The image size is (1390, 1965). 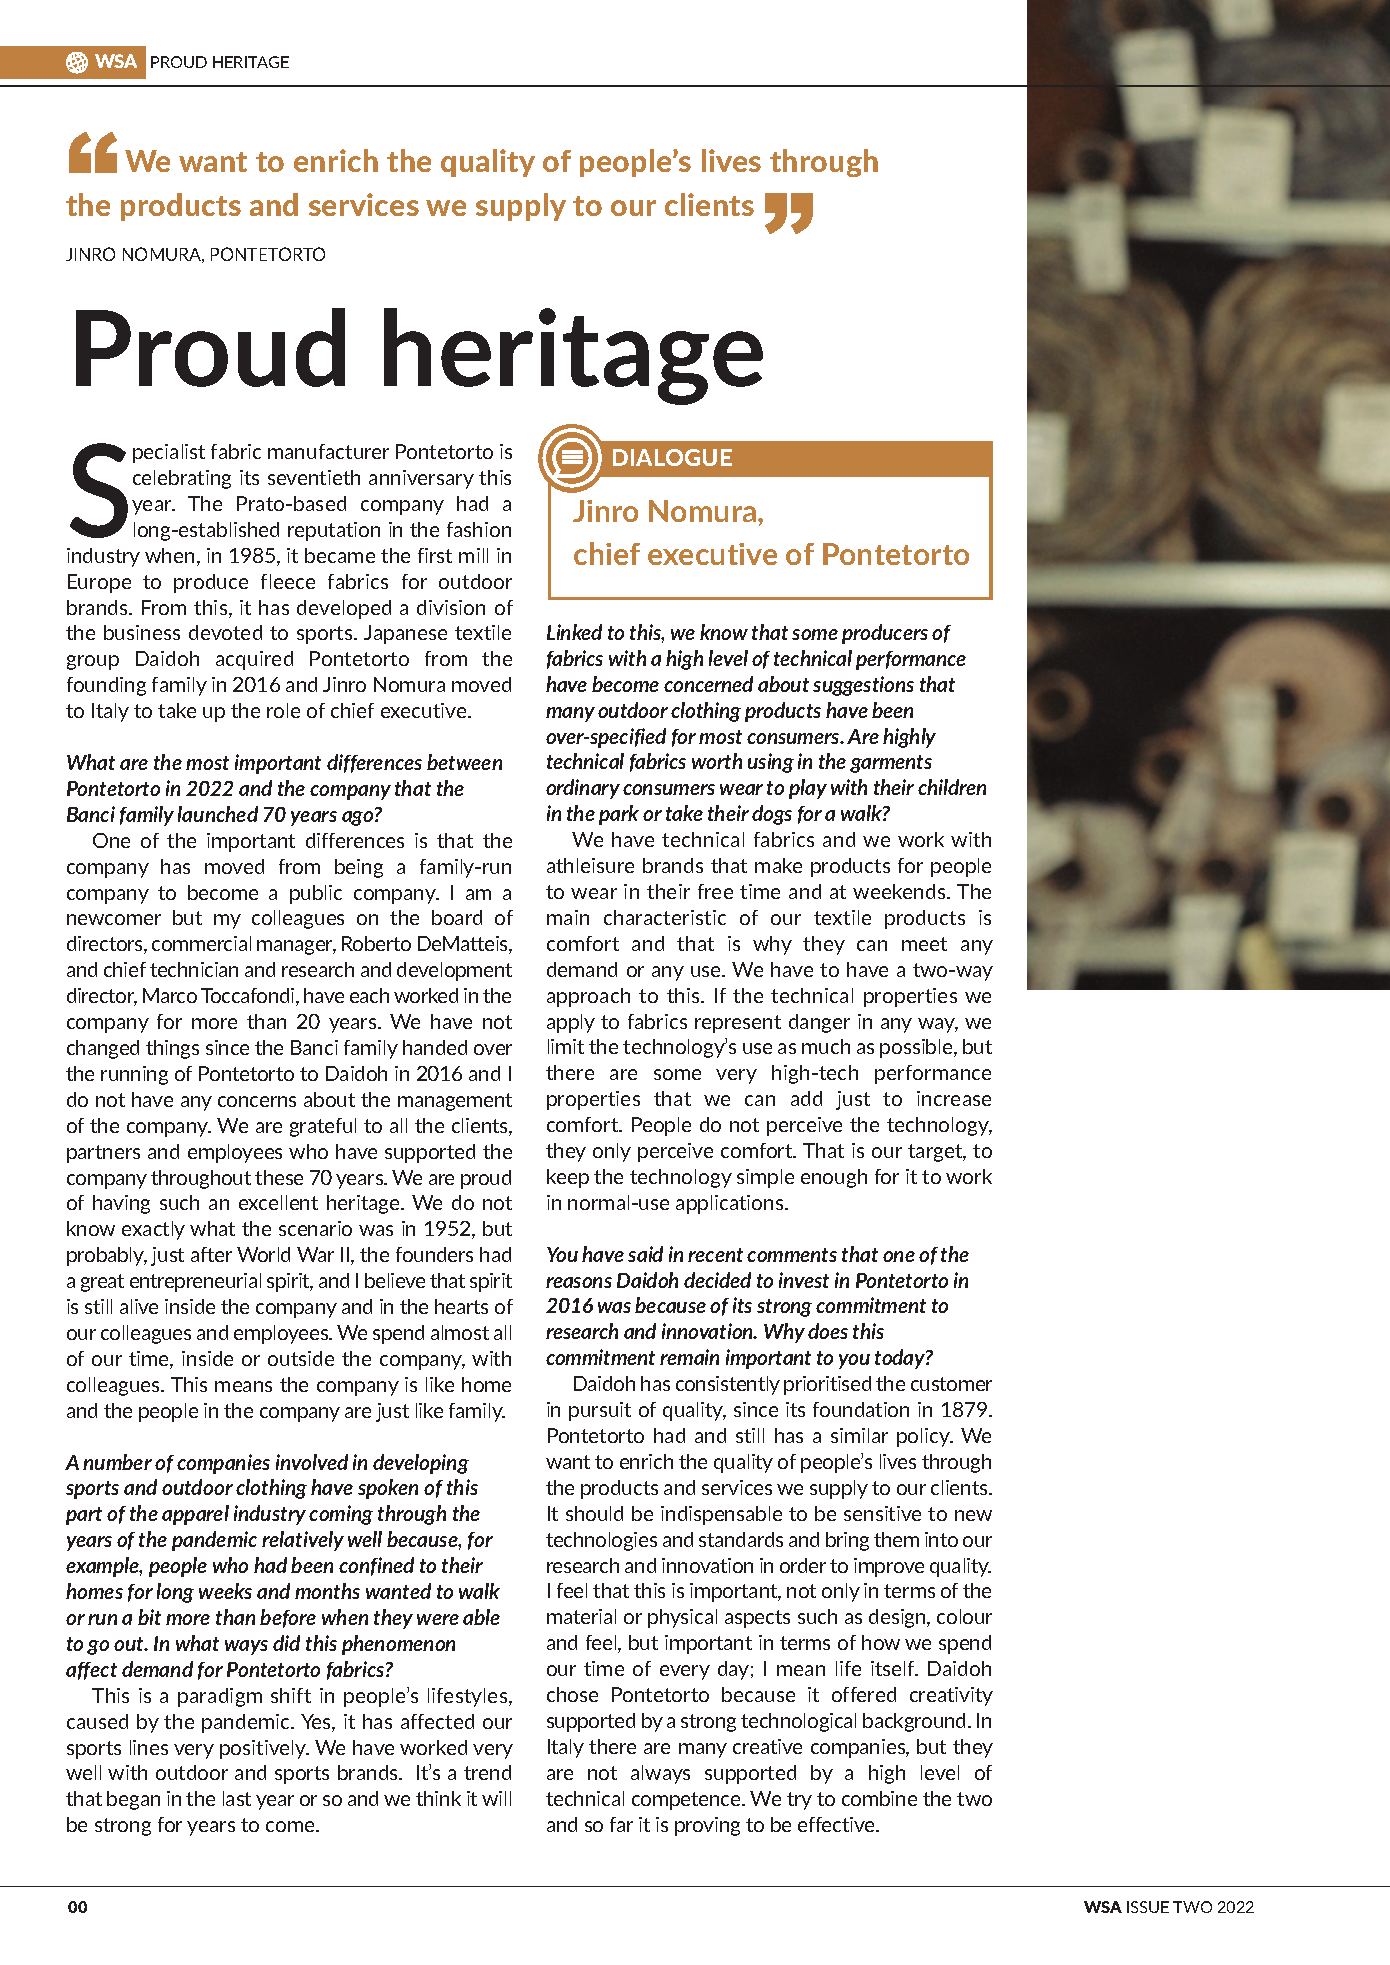 I want to click on launched, so click(x=218, y=814).
